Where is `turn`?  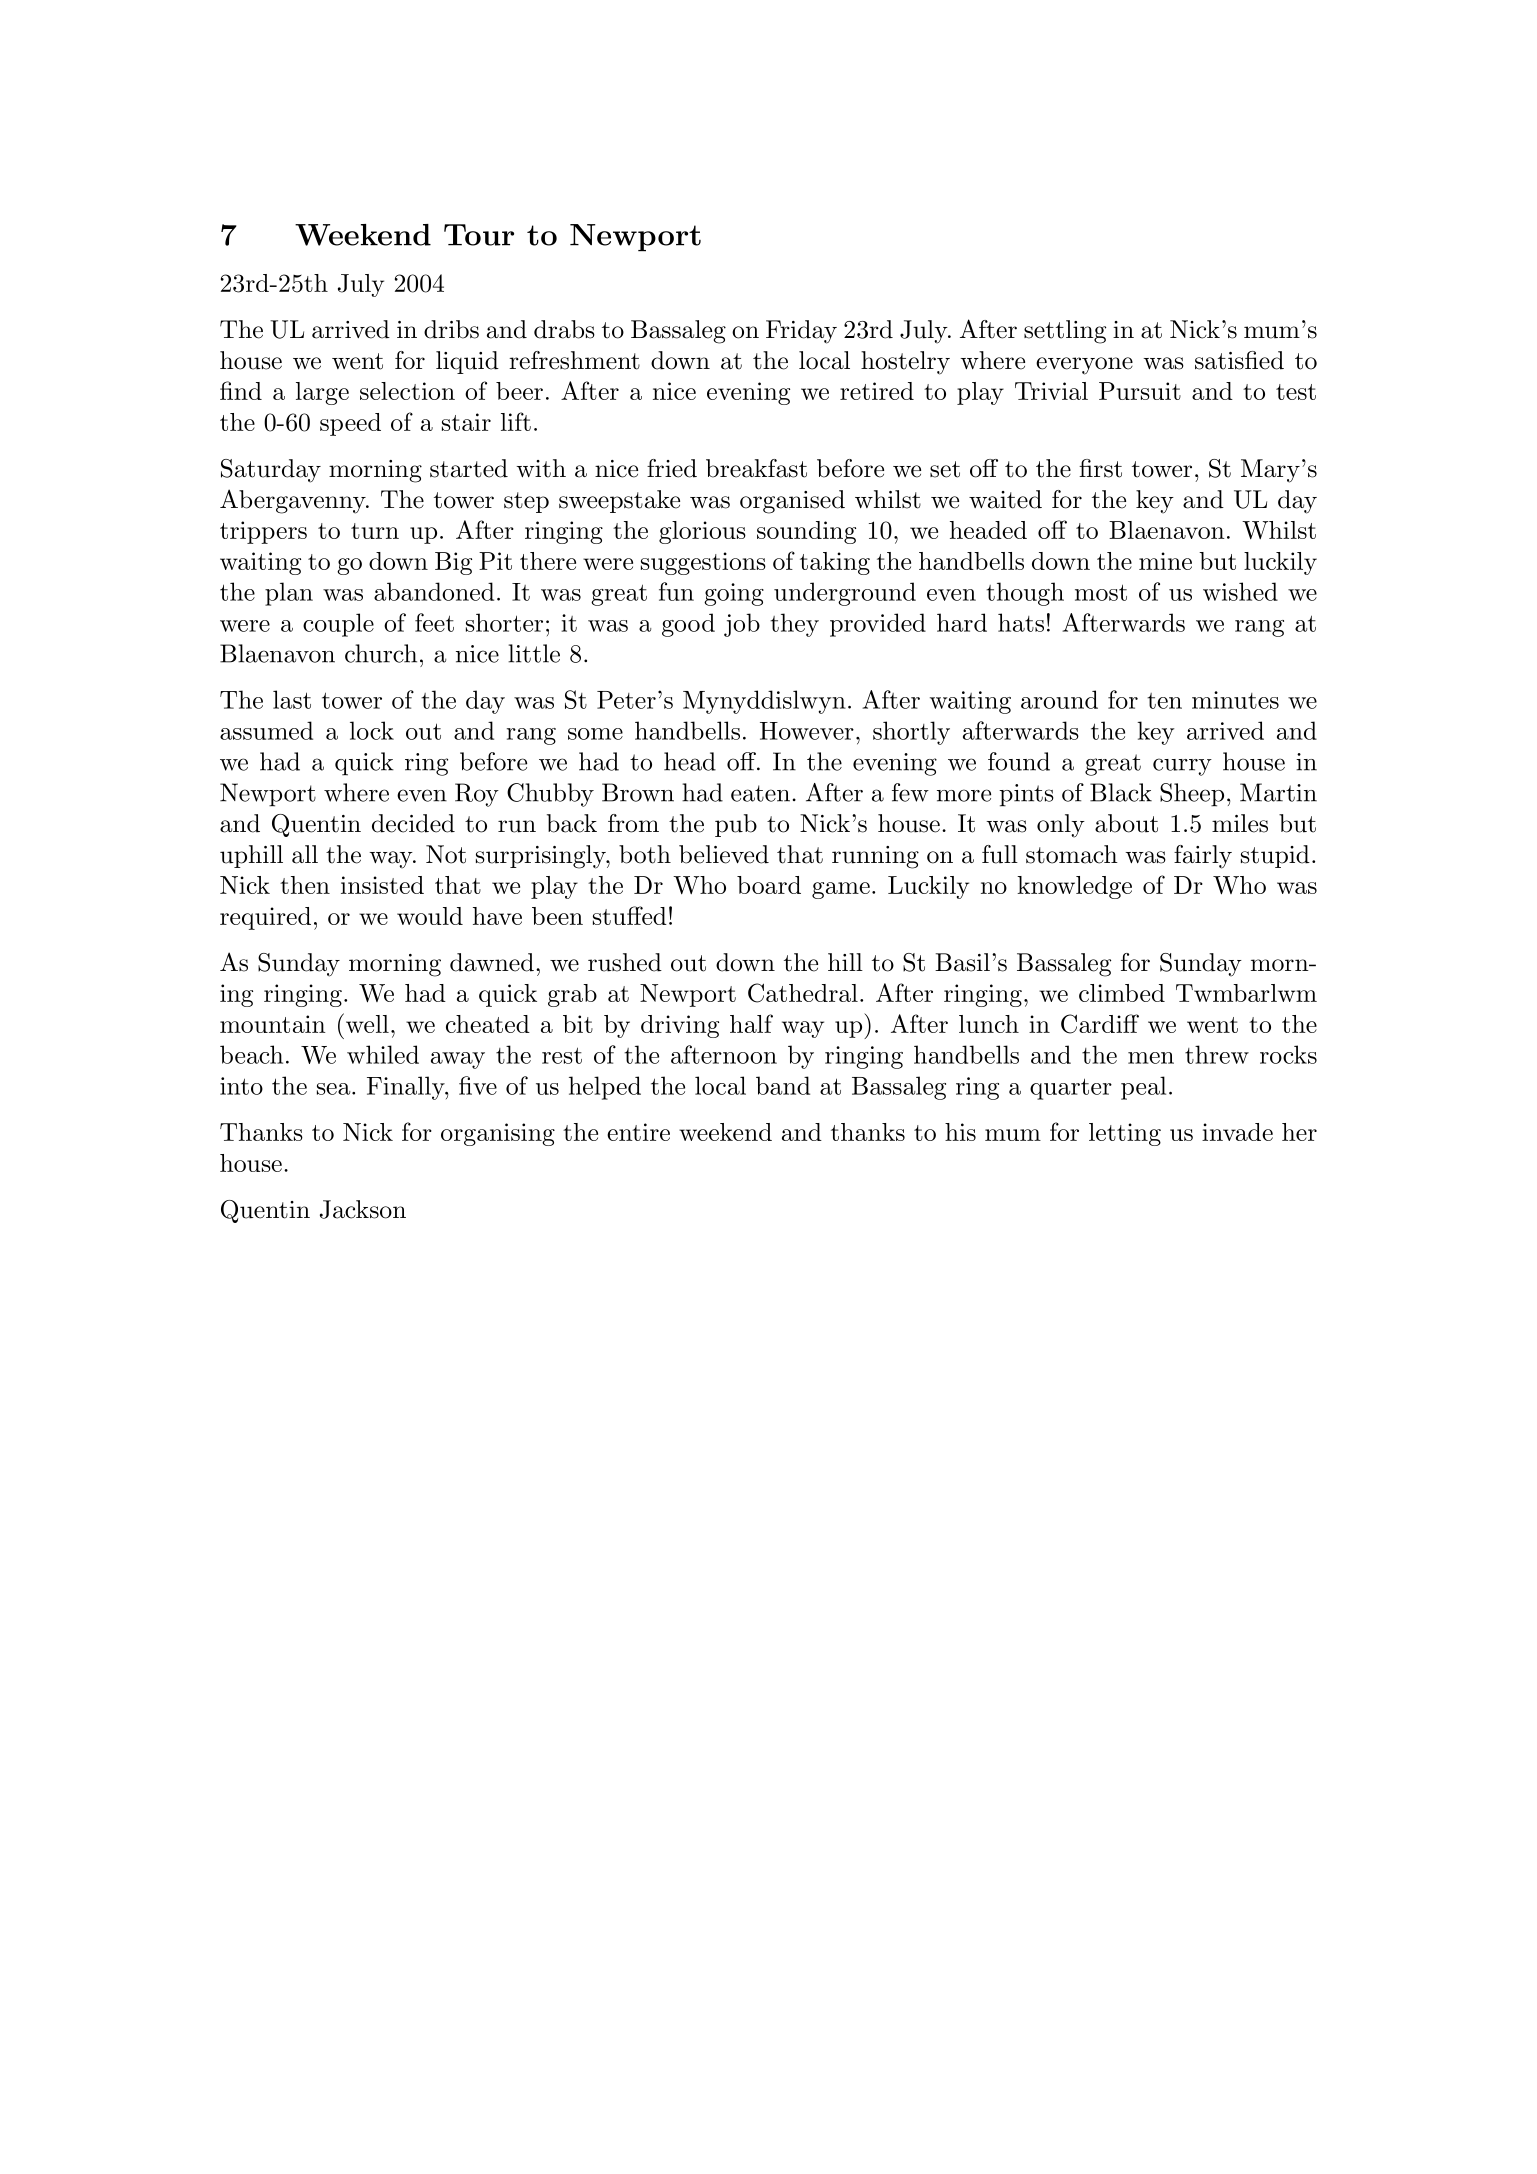
turn is located at coordinates (375, 531).
